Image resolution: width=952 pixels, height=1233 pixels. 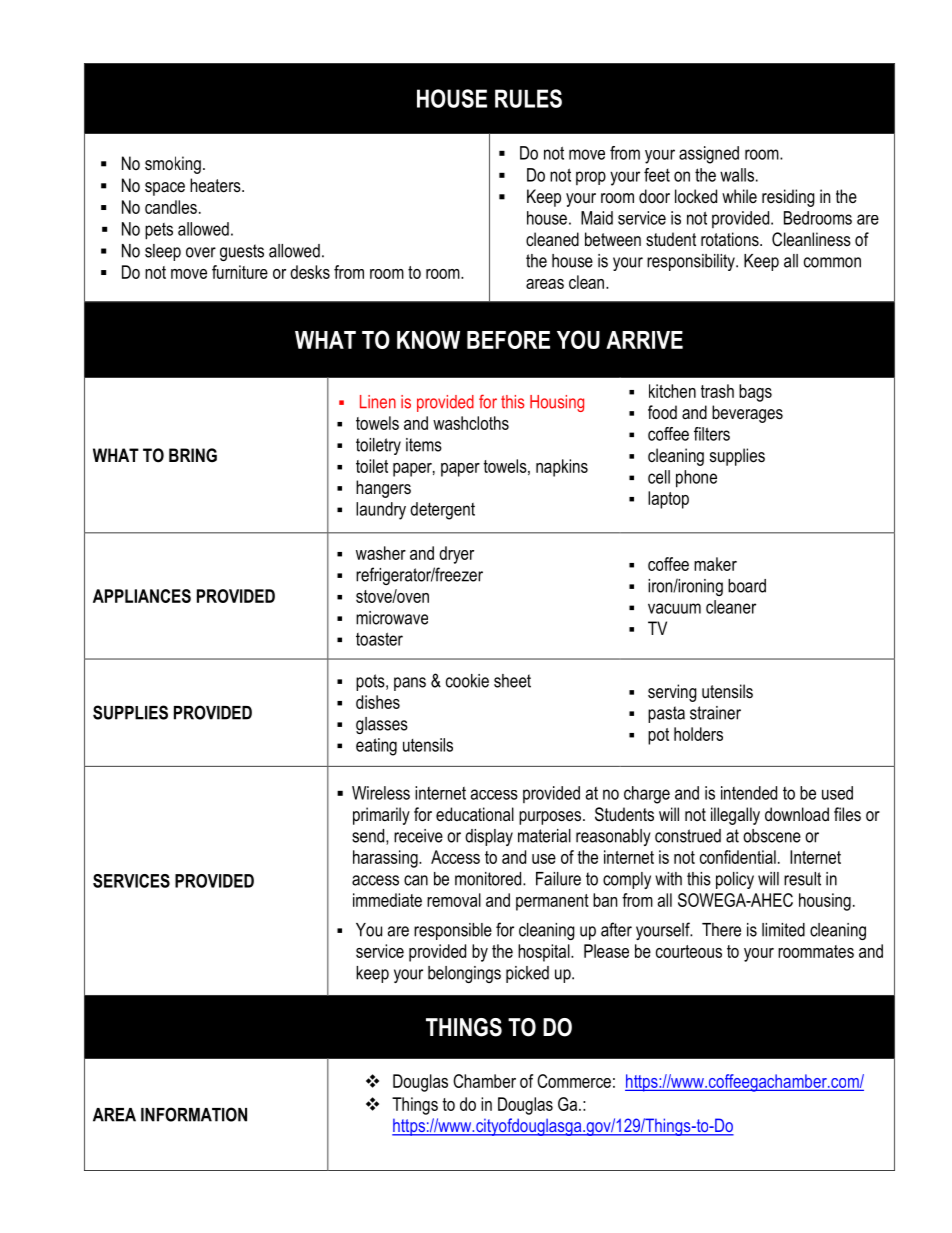 What do you see at coordinates (528, 98) in the document?
I see `RULES` at bounding box center [528, 98].
